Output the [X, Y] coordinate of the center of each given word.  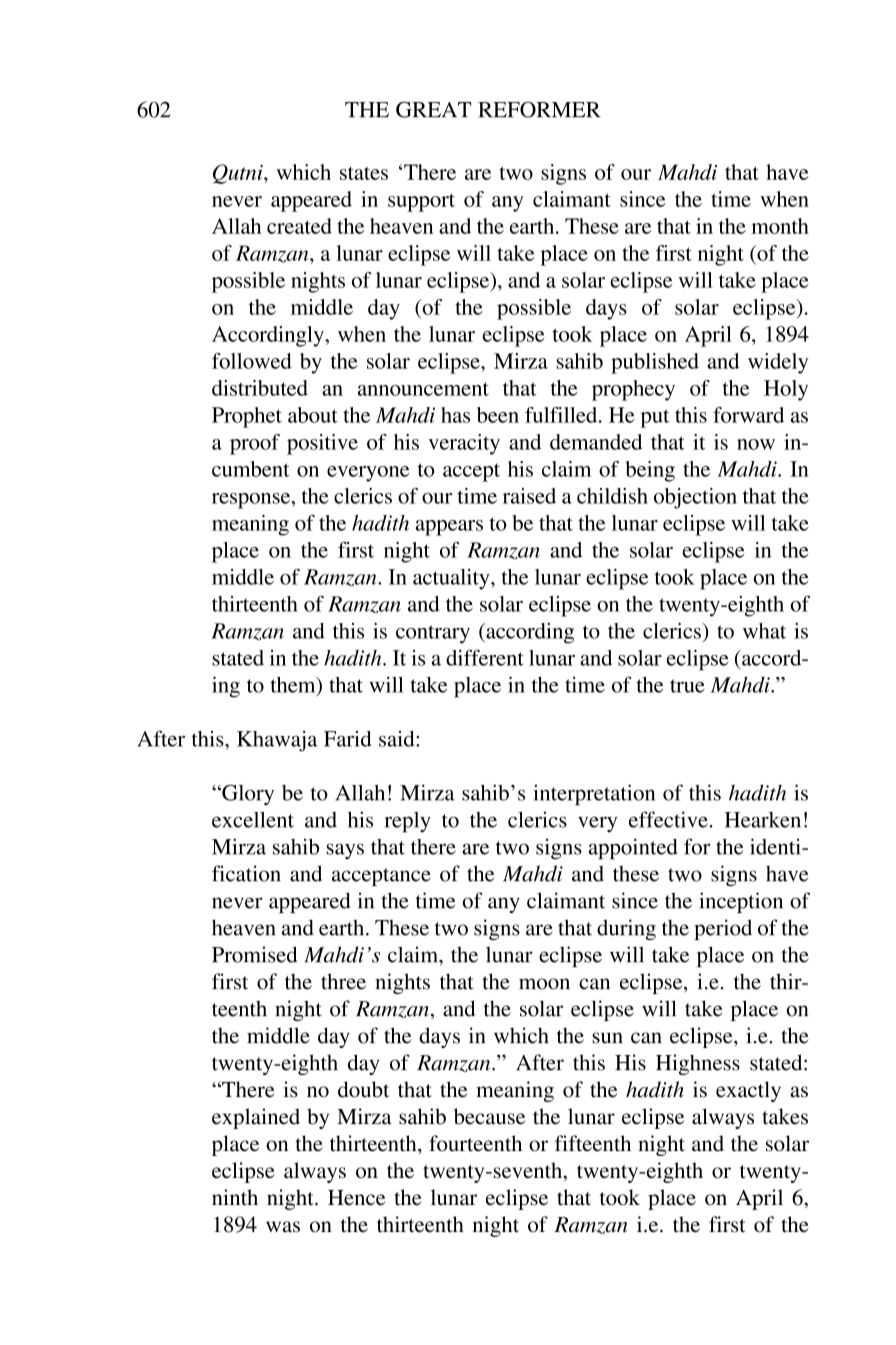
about [313, 415]
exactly [748, 1091]
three [343, 981]
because [489, 1116]
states [364, 173]
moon [544, 984]
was [283, 1227]
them [294, 686]
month [780, 226]
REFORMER [539, 109]
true [687, 686]
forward [748, 415]
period [723, 929]
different [485, 657]
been [498, 415]
